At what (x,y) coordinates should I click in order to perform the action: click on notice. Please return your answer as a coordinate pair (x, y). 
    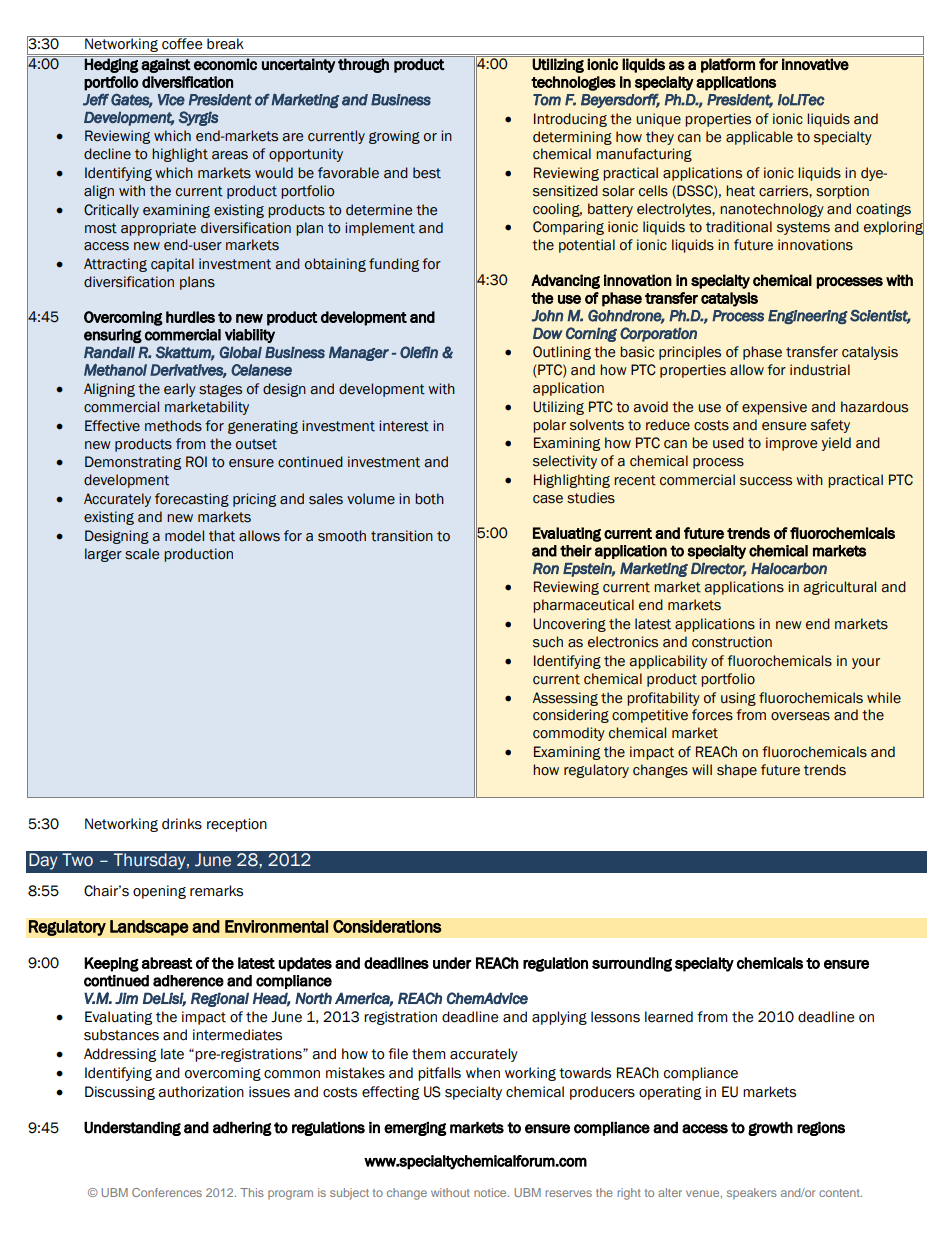
    Looking at the image, I should click on (491, 1192).
